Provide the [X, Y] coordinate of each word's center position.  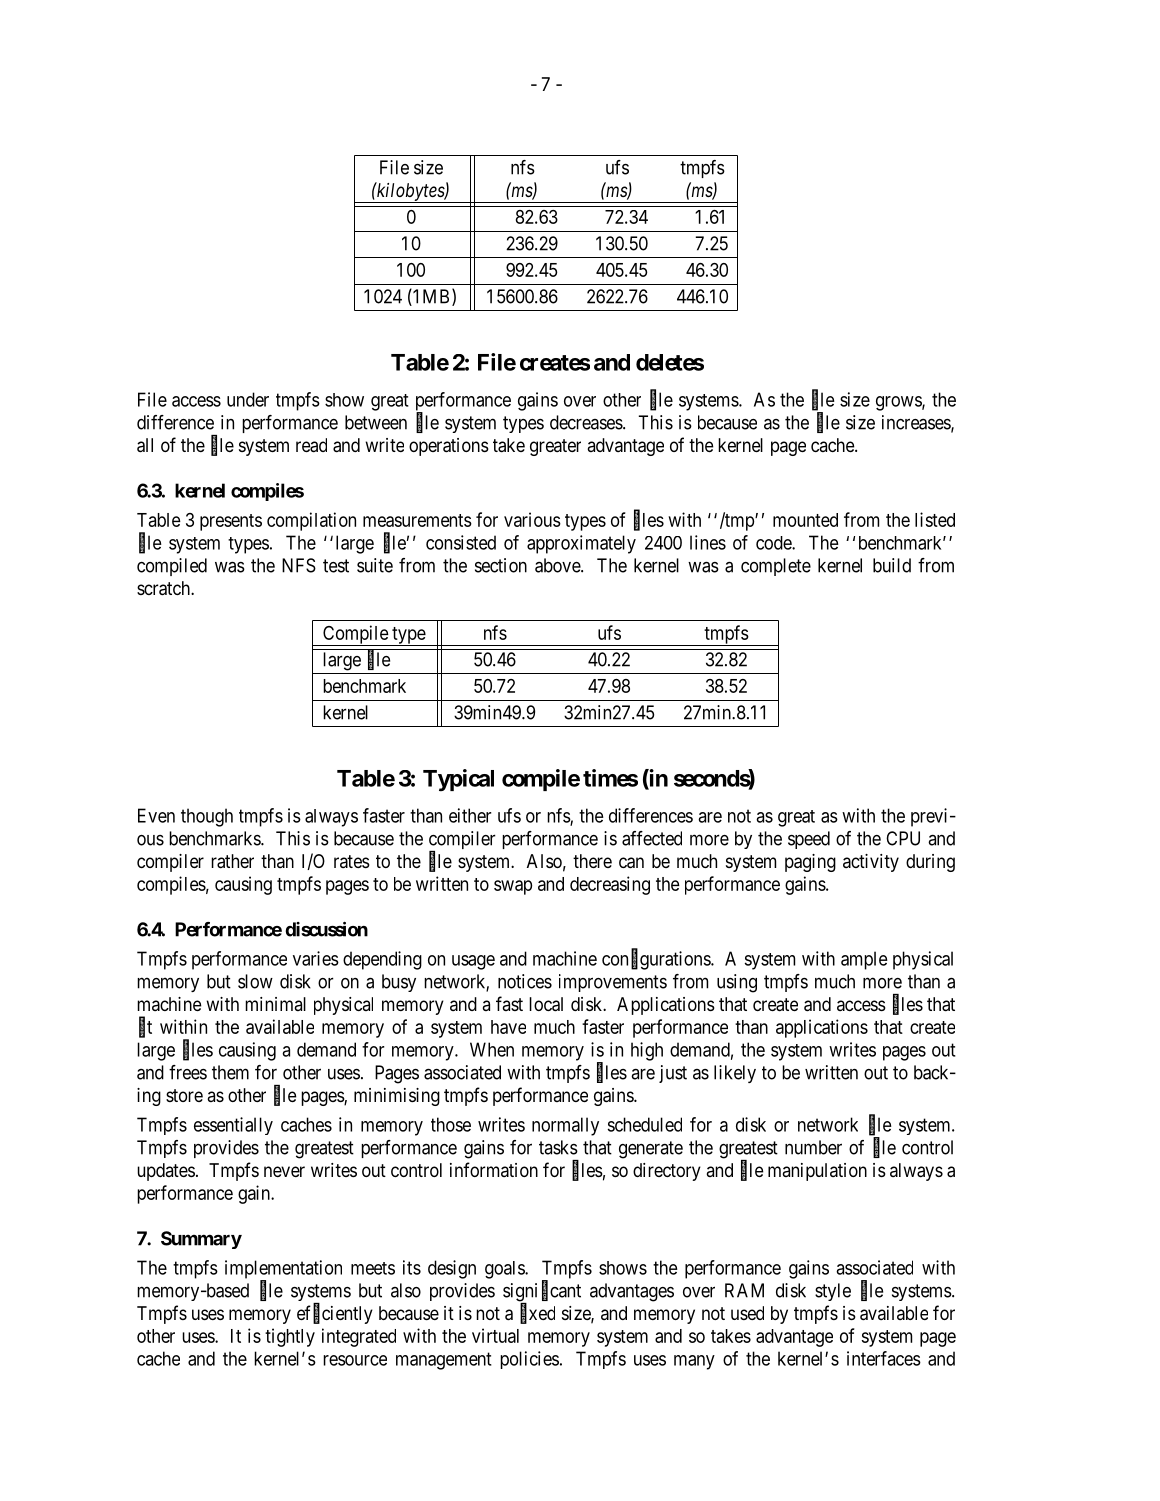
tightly [290, 1337]
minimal [275, 1004]
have [508, 1027]
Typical [458, 780]
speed [809, 840]
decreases [587, 422]
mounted [805, 520]
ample [864, 960]
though [207, 817]
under [248, 399]
